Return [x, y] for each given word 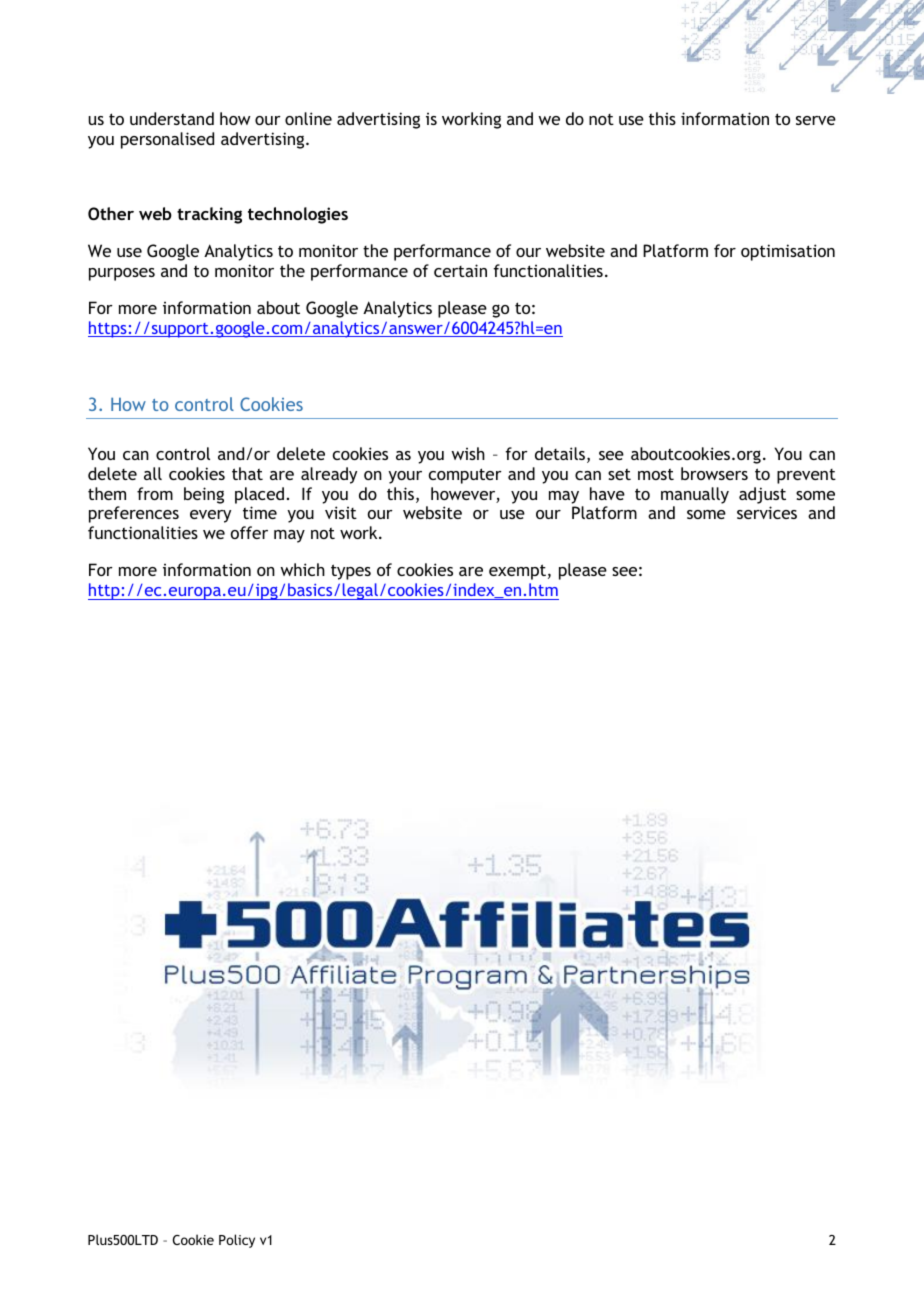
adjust [762, 495]
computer [465, 476]
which [302, 569]
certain [460, 270]
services [767, 512]
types [351, 572]
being [204, 495]
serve [816, 120]
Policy [237, 1241]
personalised [167, 140]
